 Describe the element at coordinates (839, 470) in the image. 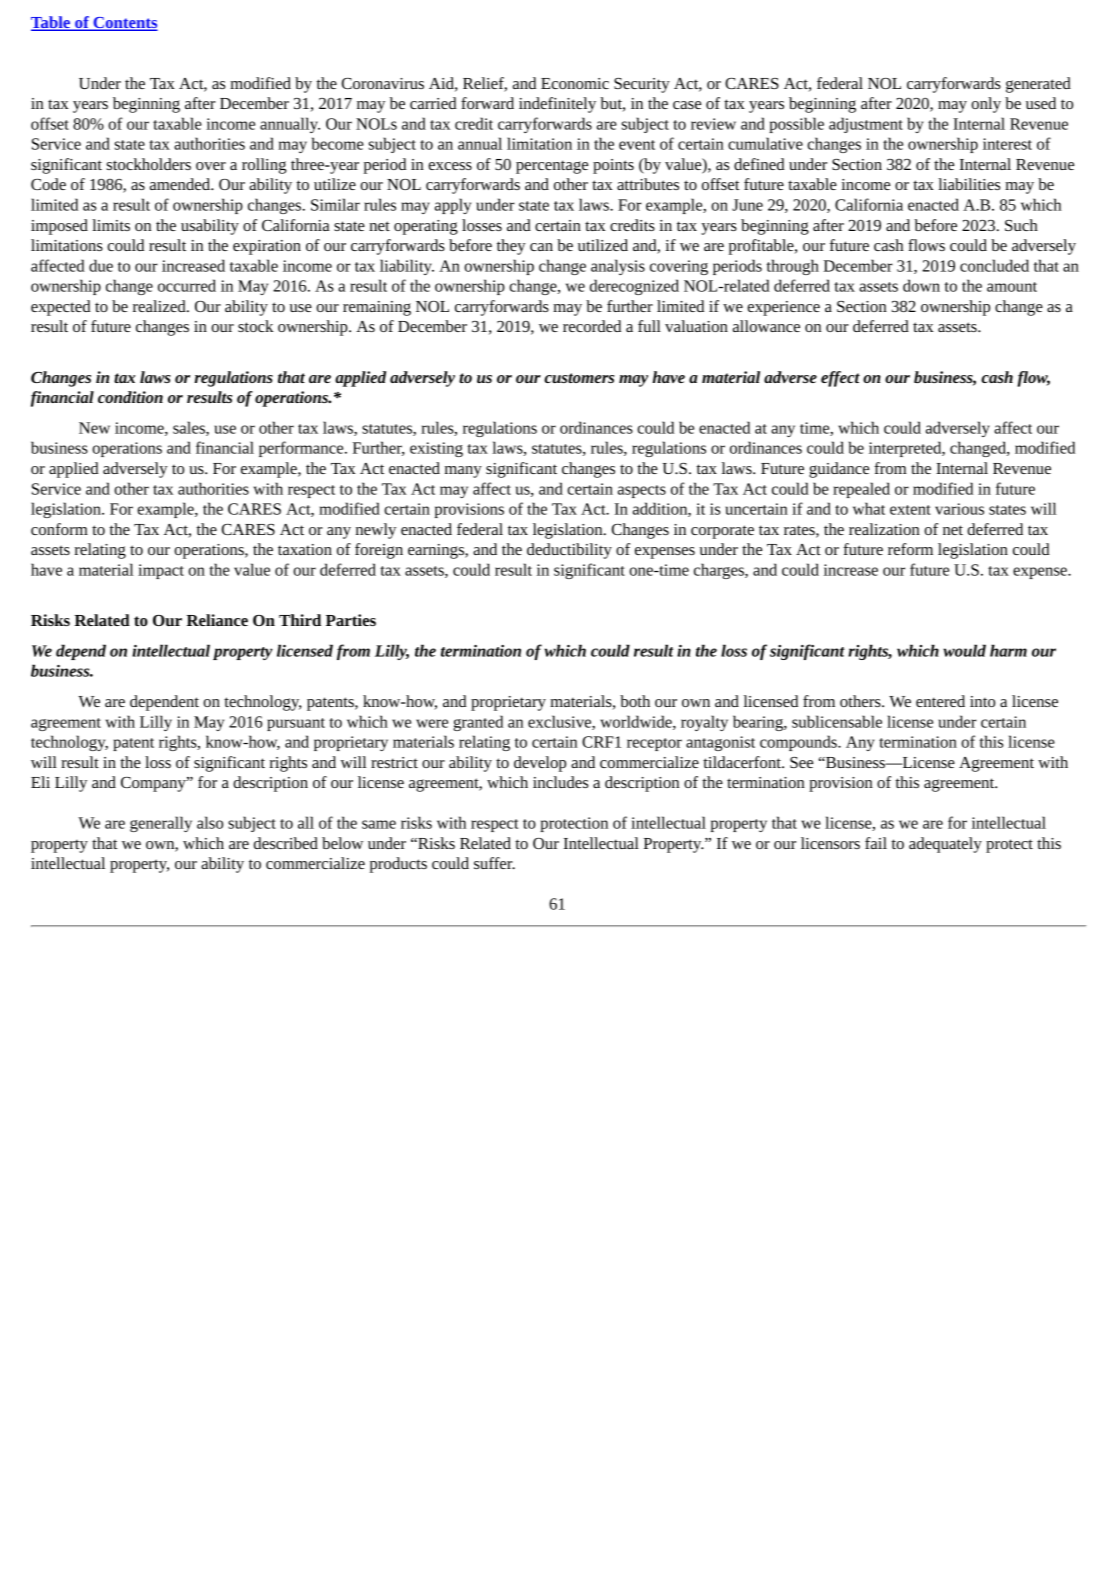

I see `guidance` at that location.
